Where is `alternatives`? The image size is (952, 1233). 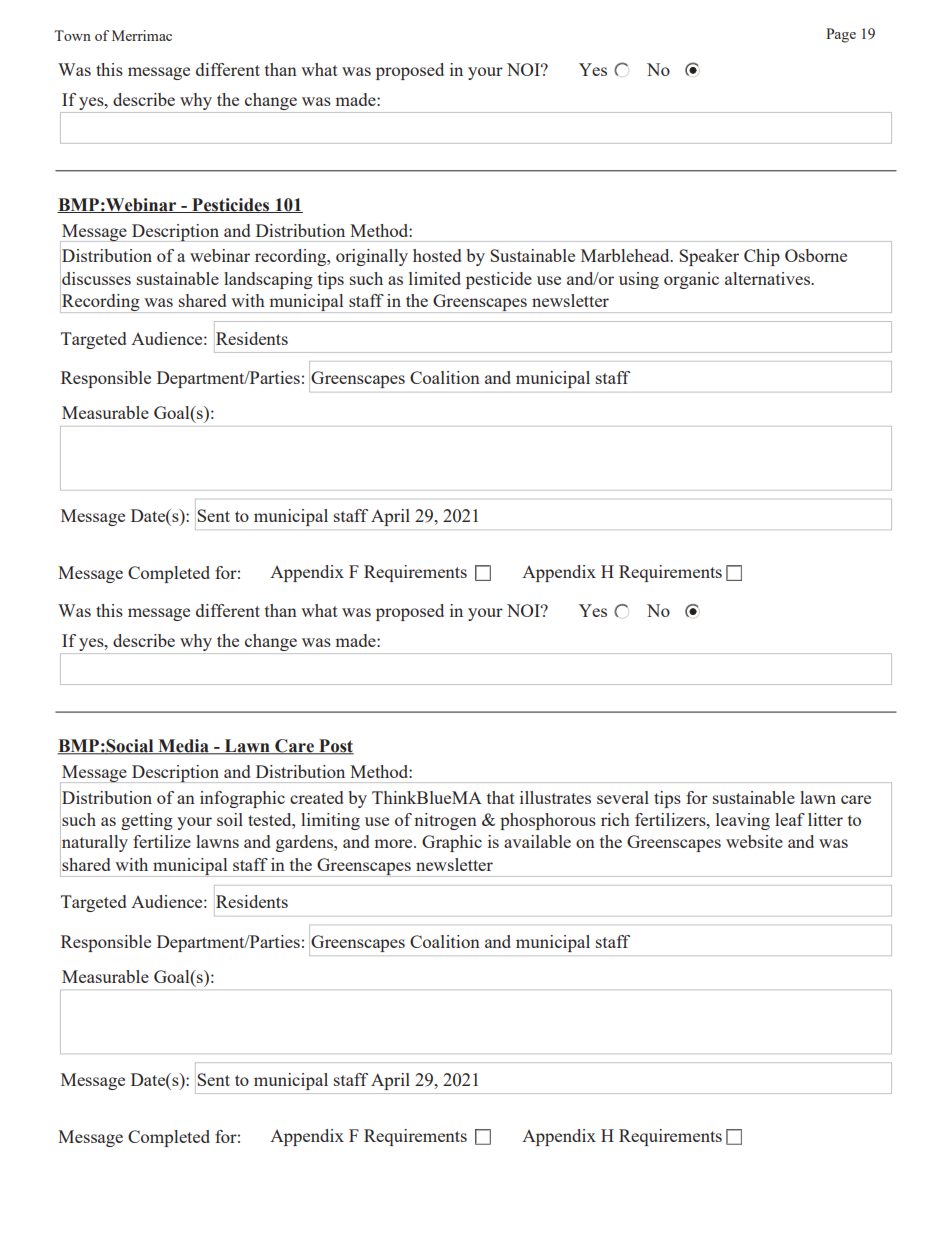
alternatives is located at coordinates (768, 278).
